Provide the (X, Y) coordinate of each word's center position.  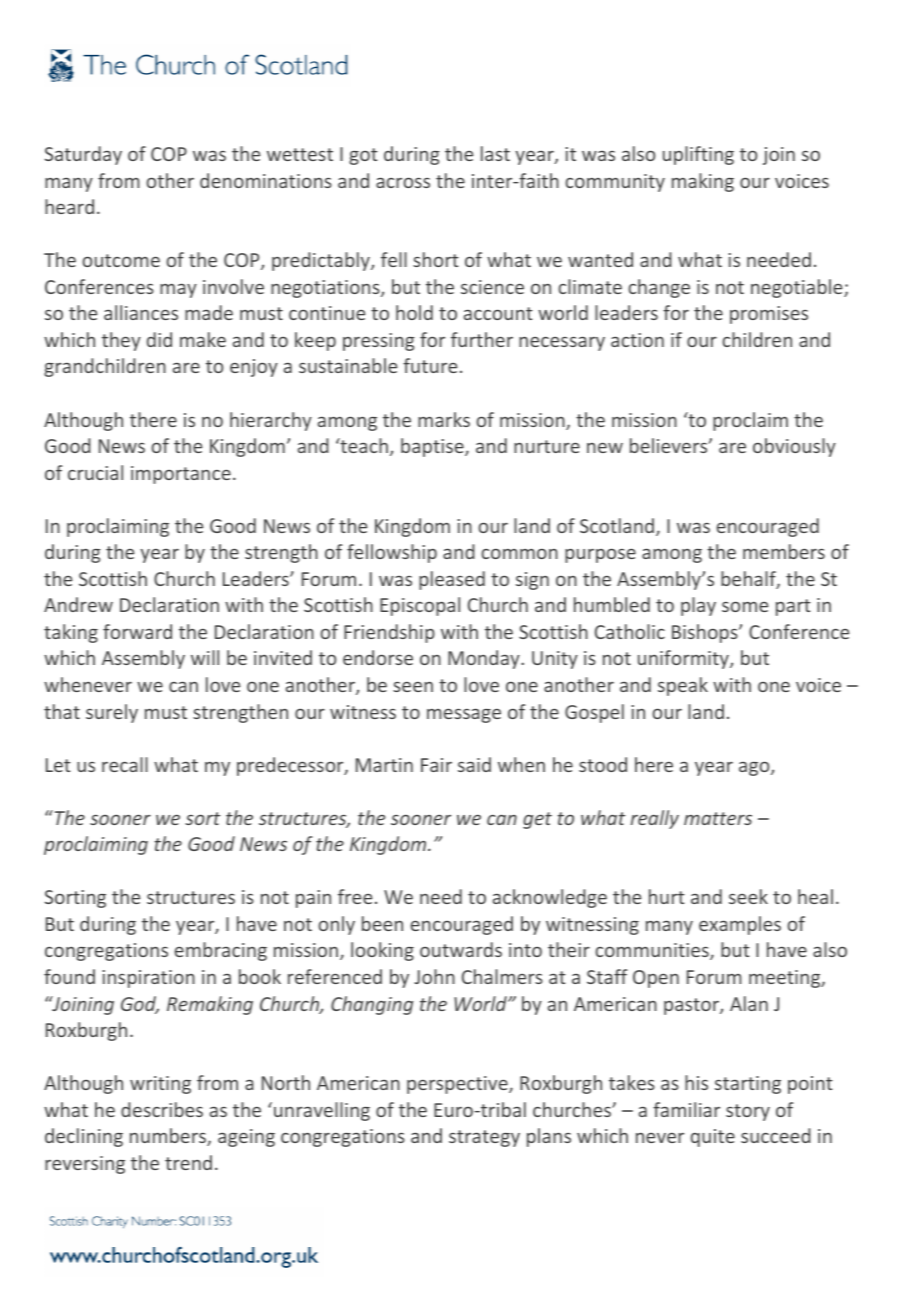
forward (137, 631)
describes (162, 1109)
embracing (221, 951)
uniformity (684, 659)
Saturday (83, 155)
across (403, 182)
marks (444, 419)
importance (181, 475)
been (382, 923)
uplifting (698, 155)
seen (413, 687)
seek (748, 896)
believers (670, 445)
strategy (484, 1138)
